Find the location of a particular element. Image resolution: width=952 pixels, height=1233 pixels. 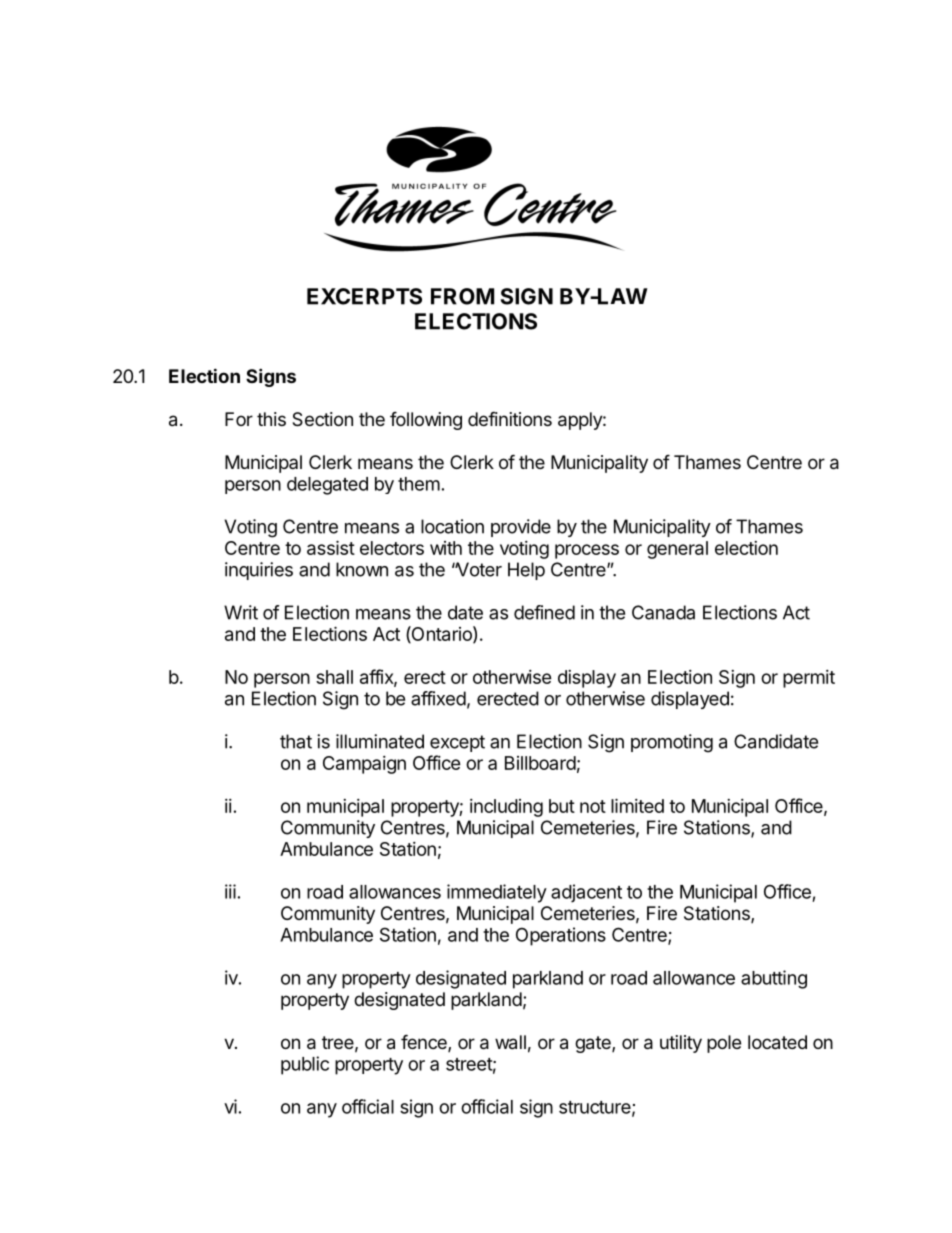

definitions is located at coordinates (510, 418).
